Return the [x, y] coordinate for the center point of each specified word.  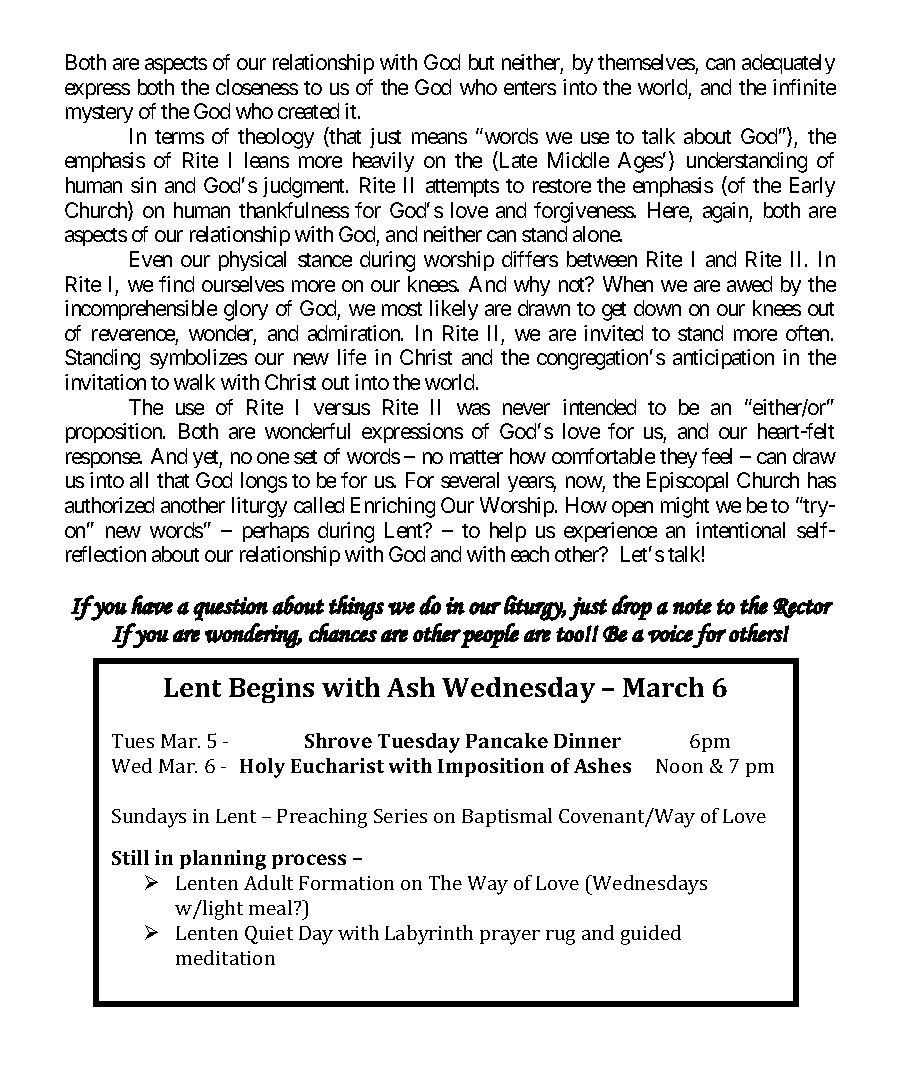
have [152, 605]
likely [454, 310]
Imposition [491, 767]
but [481, 62]
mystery [99, 114]
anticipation [723, 359]
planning [223, 860]
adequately [788, 64]
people [489, 635]
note [692, 607]
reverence [133, 335]
